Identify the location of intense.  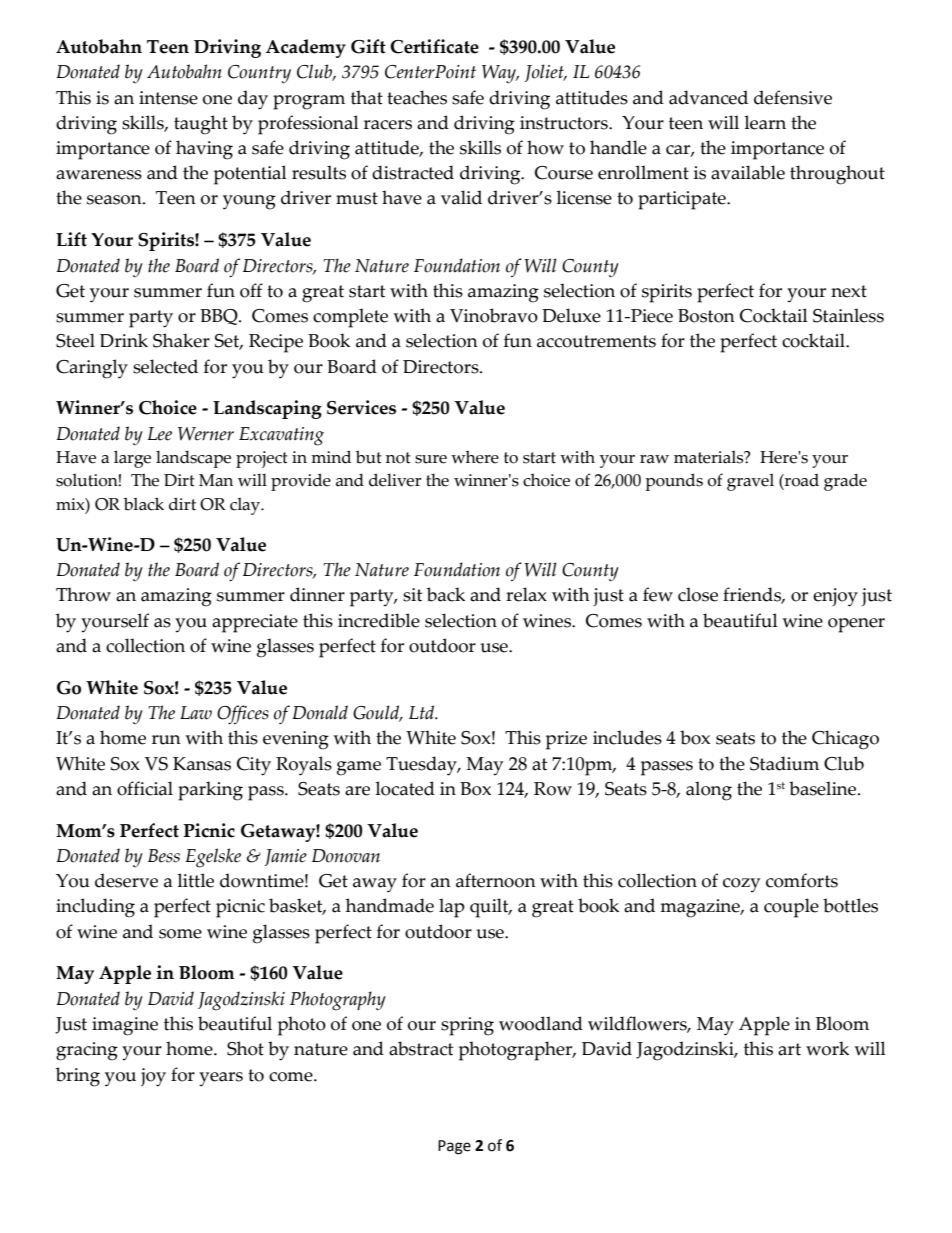
(168, 98).
